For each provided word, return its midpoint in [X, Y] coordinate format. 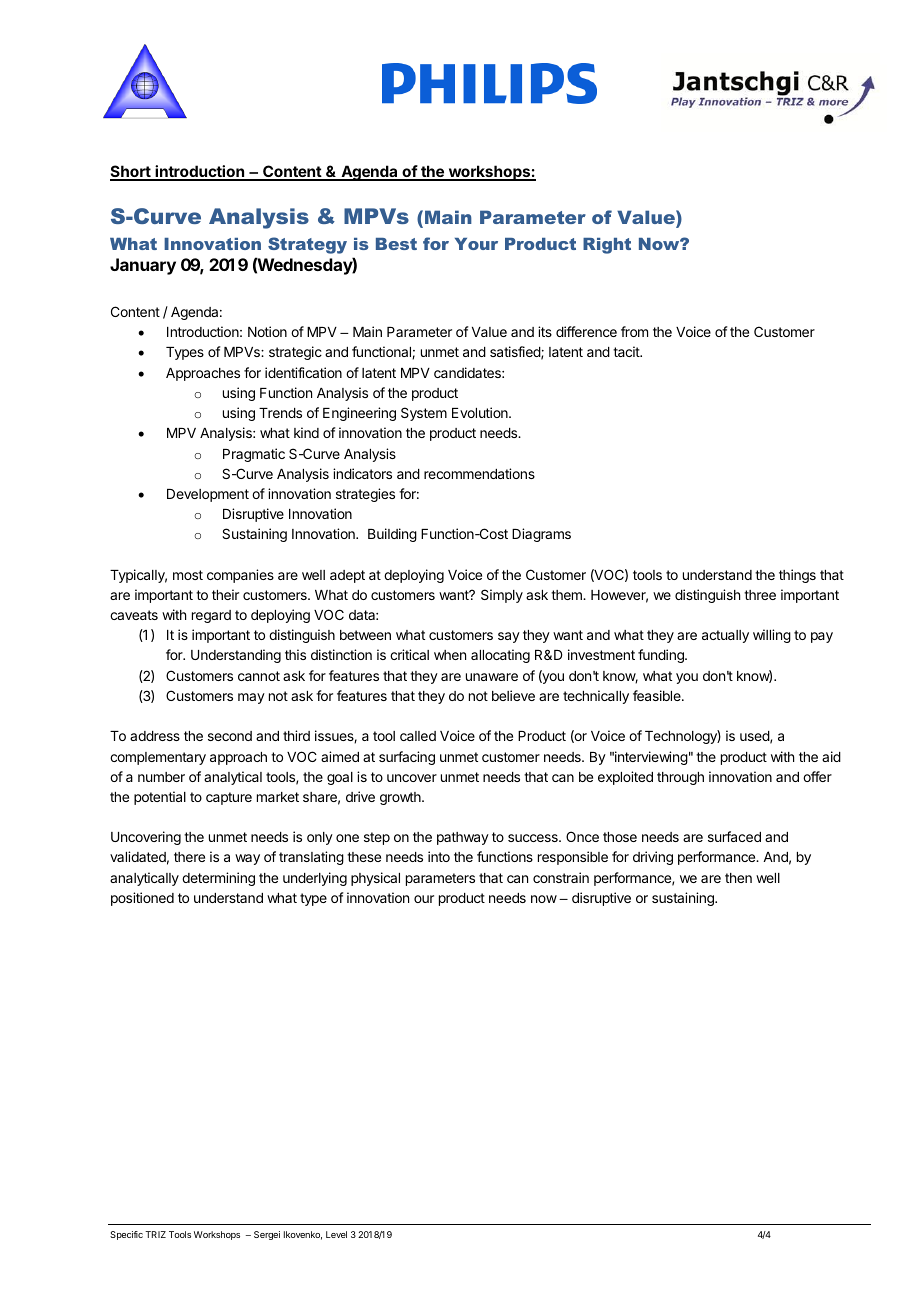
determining [218, 879]
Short [131, 172]
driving [653, 858]
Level [336, 1234]
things [797, 576]
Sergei [267, 1235]
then [738, 878]
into [439, 856]
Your [476, 244]
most [188, 575]
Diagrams [541, 535]
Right [607, 246]
